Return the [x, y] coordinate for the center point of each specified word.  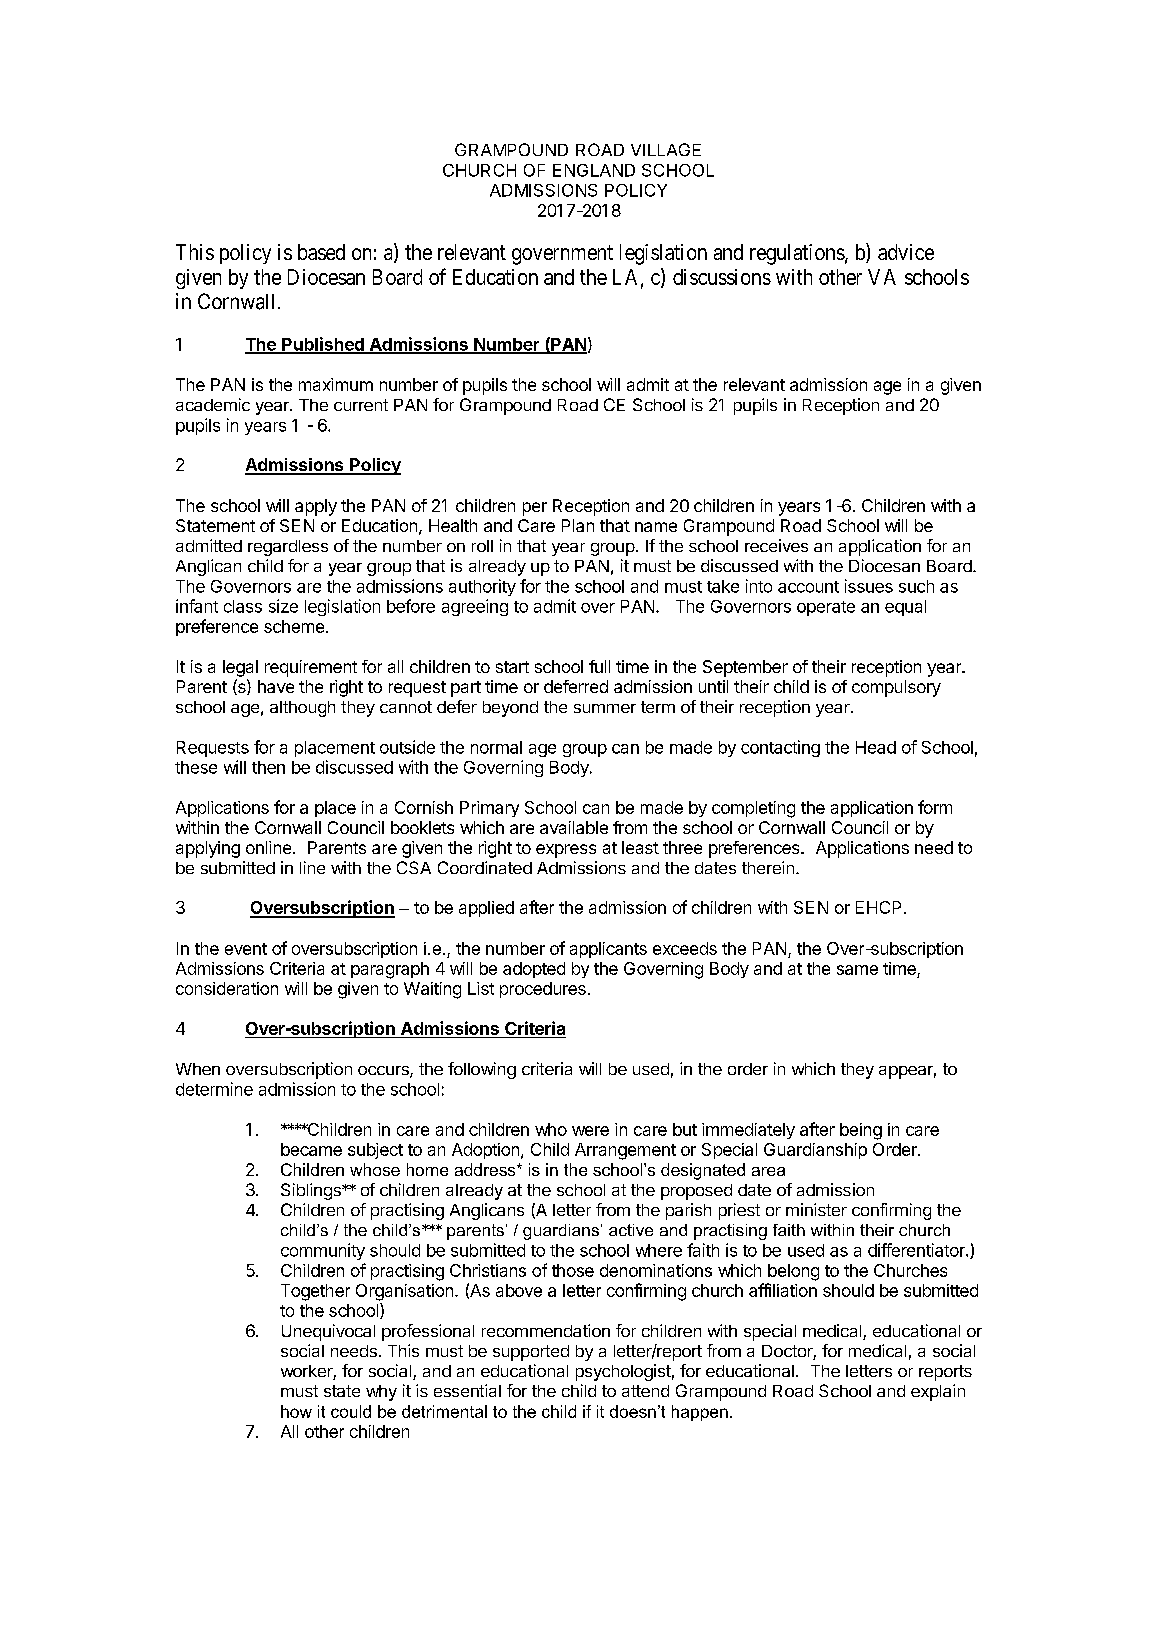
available [574, 827]
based [321, 252]
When [198, 1069]
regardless [288, 548]
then [268, 767]
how [296, 1411]
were [590, 1131]
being [861, 1131]
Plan [578, 525]
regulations [797, 254]
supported [531, 1353]
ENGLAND [594, 170]
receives [776, 545]
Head [876, 747]
